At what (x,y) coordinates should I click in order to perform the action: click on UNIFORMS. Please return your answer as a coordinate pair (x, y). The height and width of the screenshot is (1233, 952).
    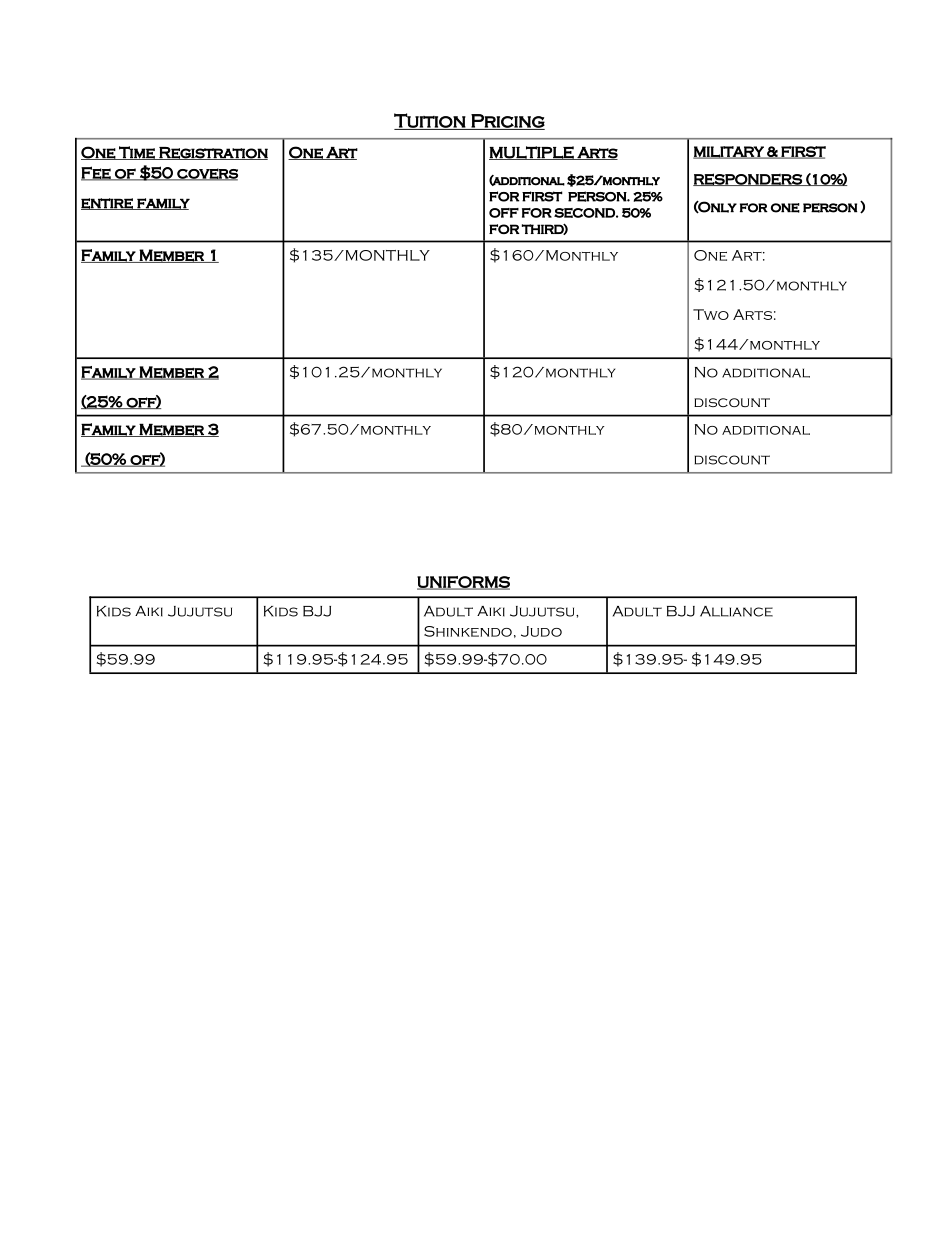
    Looking at the image, I should click on (463, 583).
